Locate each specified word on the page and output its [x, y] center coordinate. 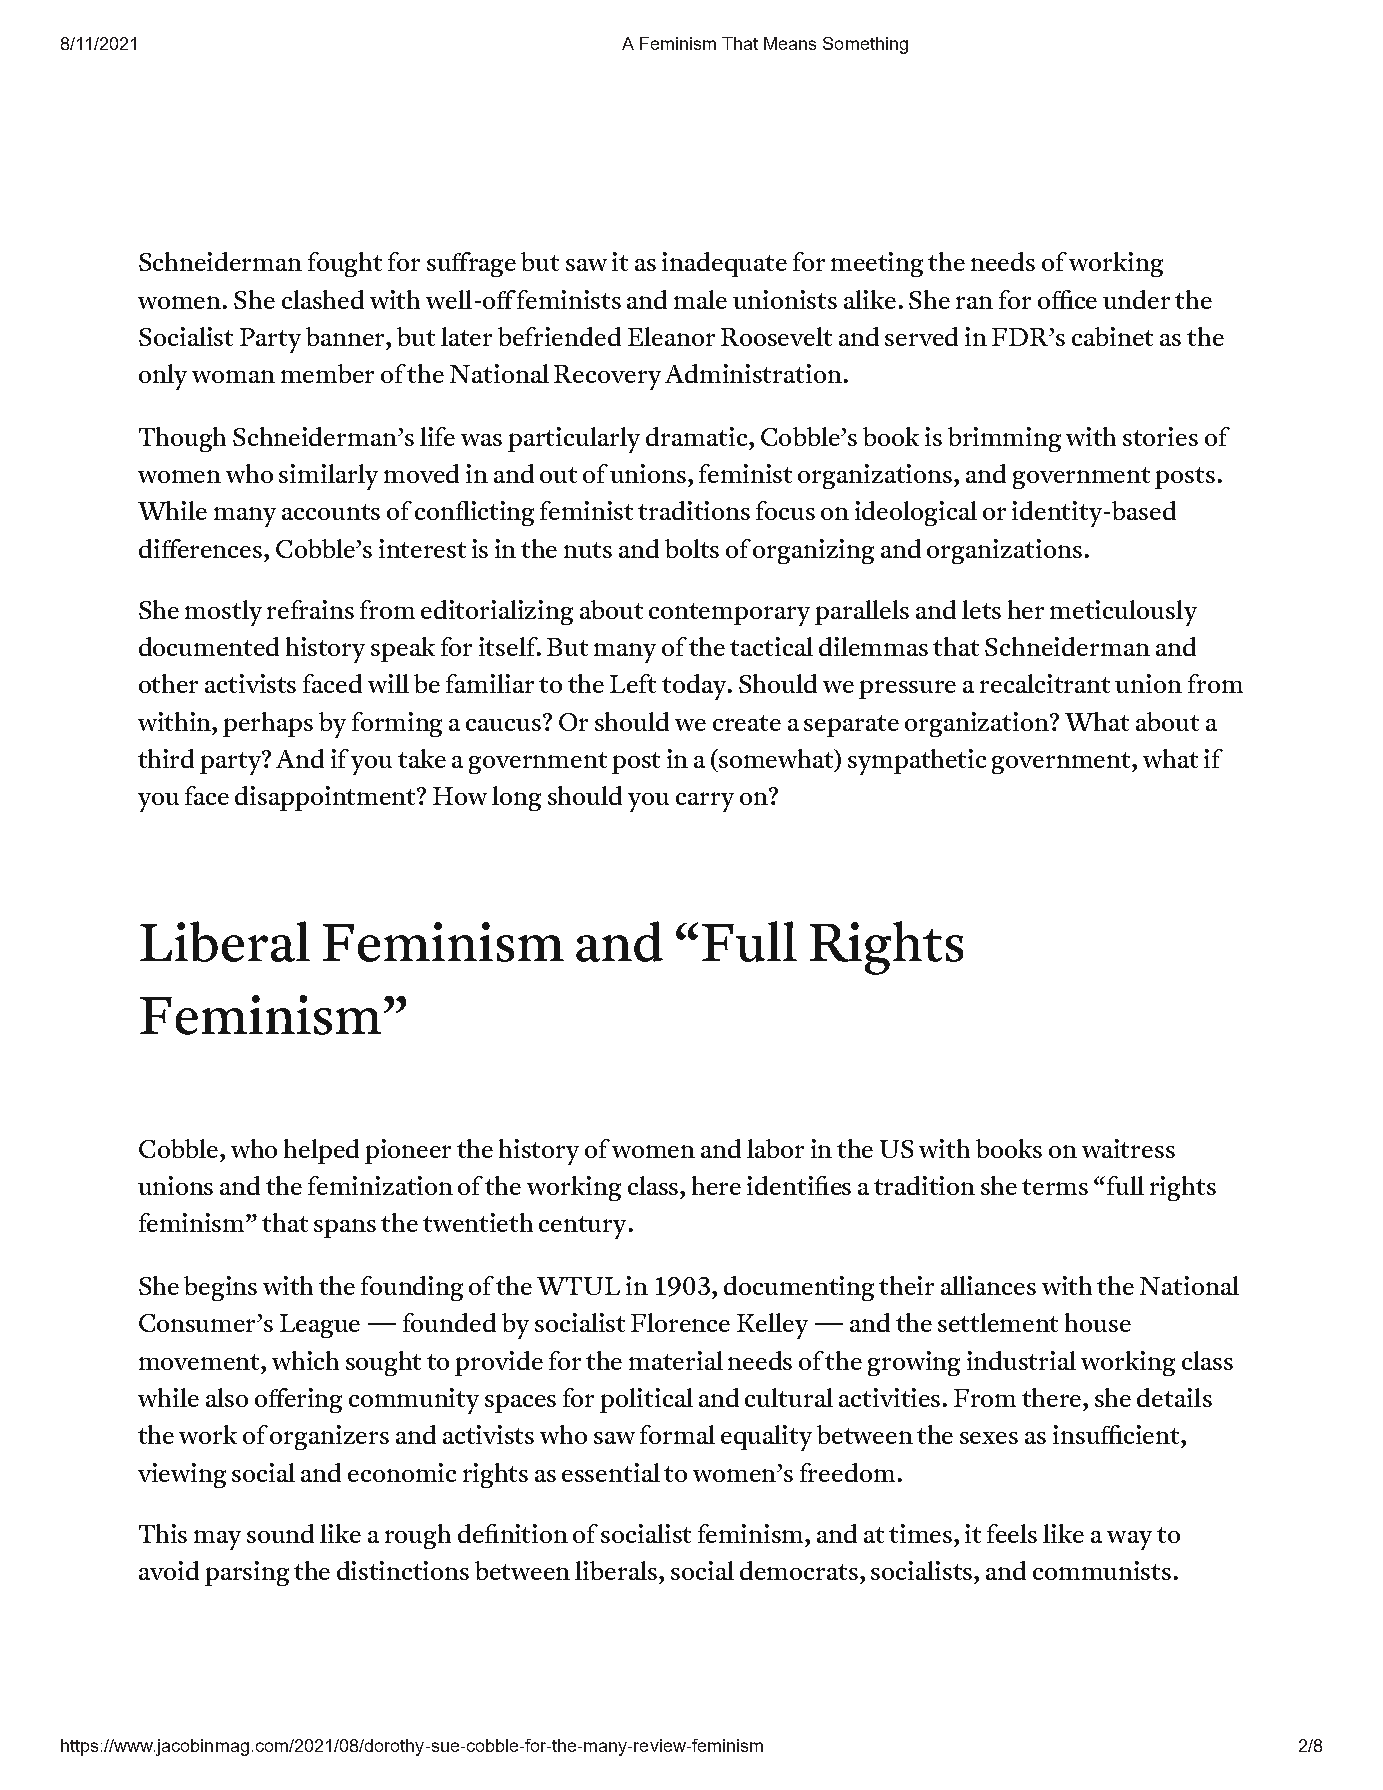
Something [865, 45]
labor [775, 1148]
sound [280, 1533]
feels [1012, 1533]
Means [790, 43]
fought [345, 264]
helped [321, 1151]
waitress [1128, 1148]
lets [981, 609]
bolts [692, 548]
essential [611, 1472]
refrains [310, 609]
